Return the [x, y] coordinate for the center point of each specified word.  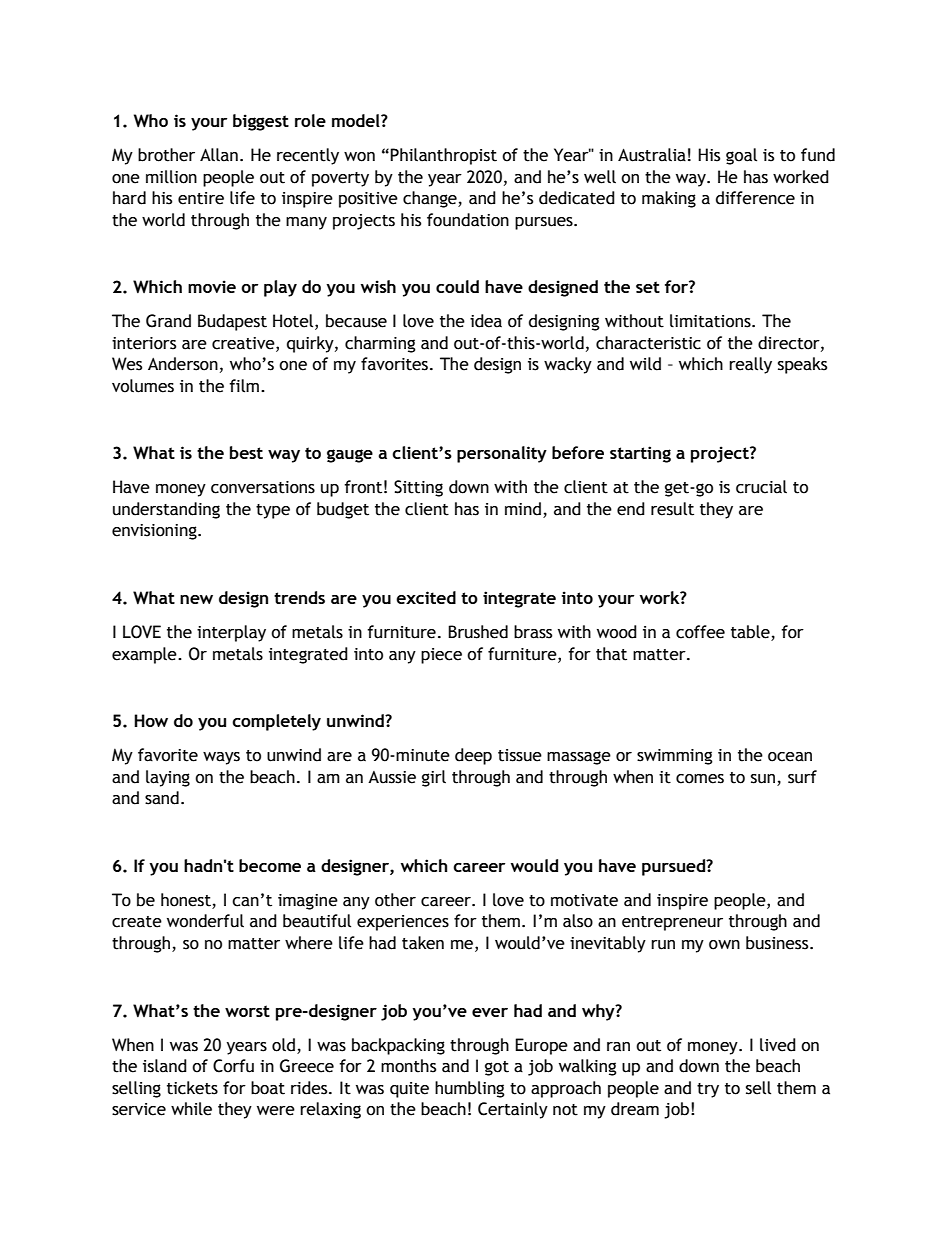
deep [473, 756]
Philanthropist [443, 156]
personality [502, 454]
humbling [470, 1089]
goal [741, 156]
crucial [761, 487]
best [246, 452]
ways [221, 758]
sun [763, 779]
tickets [192, 1088]
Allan [219, 155]
